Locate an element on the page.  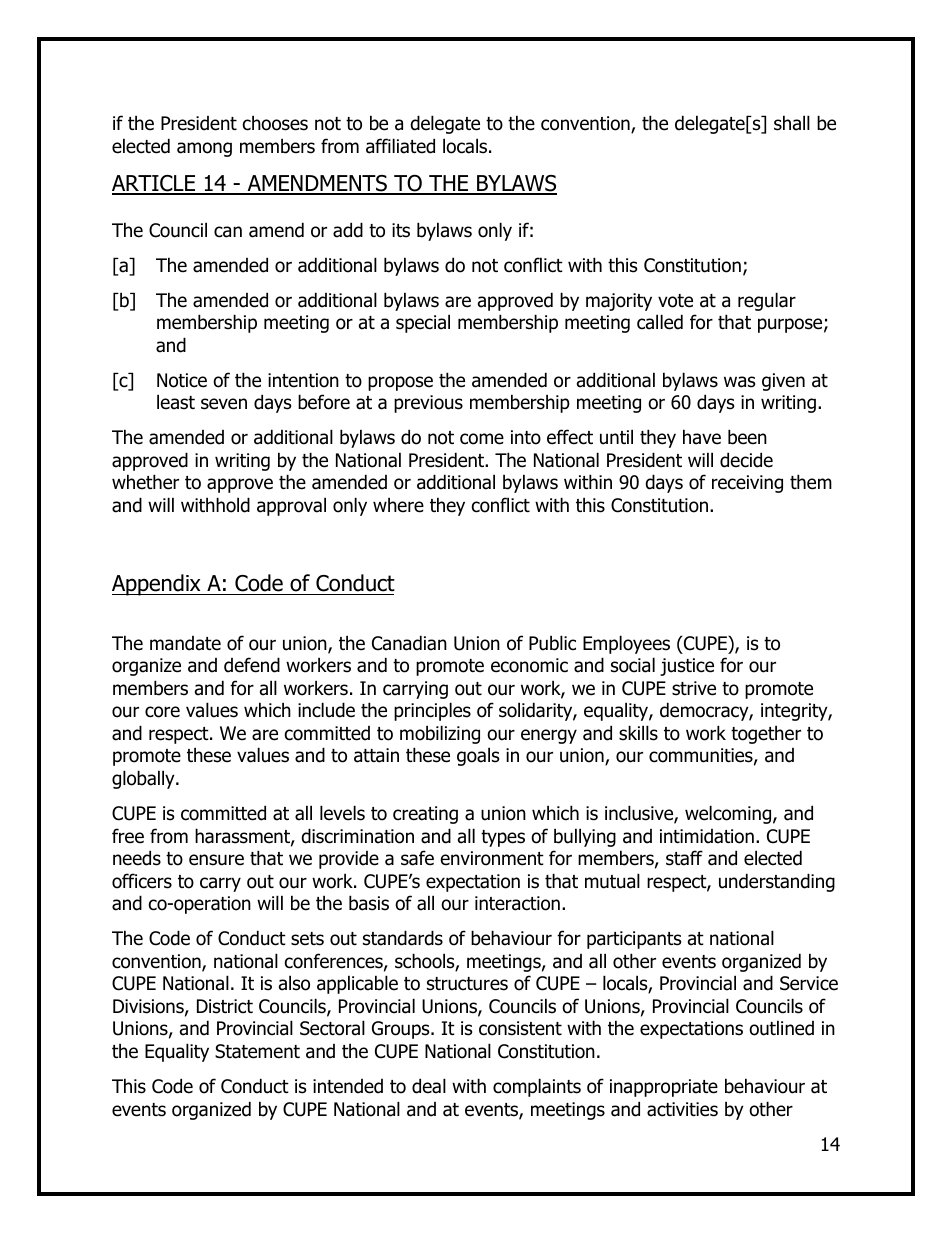
principles is located at coordinates (432, 711).
